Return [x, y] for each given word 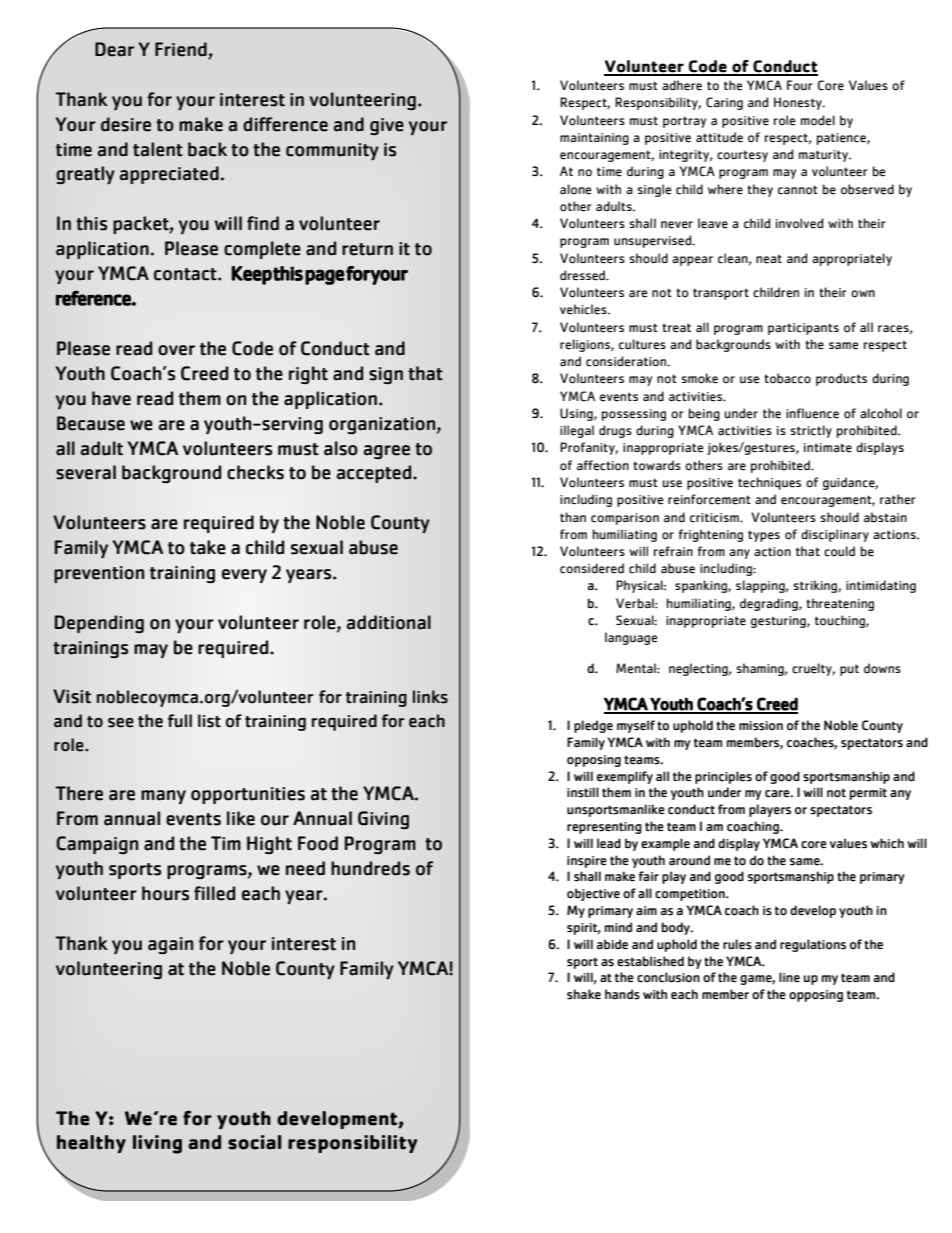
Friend [182, 50]
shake [584, 994]
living [157, 1144]
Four [800, 85]
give [387, 126]
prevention [99, 574]
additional [389, 622]
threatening [840, 604]
